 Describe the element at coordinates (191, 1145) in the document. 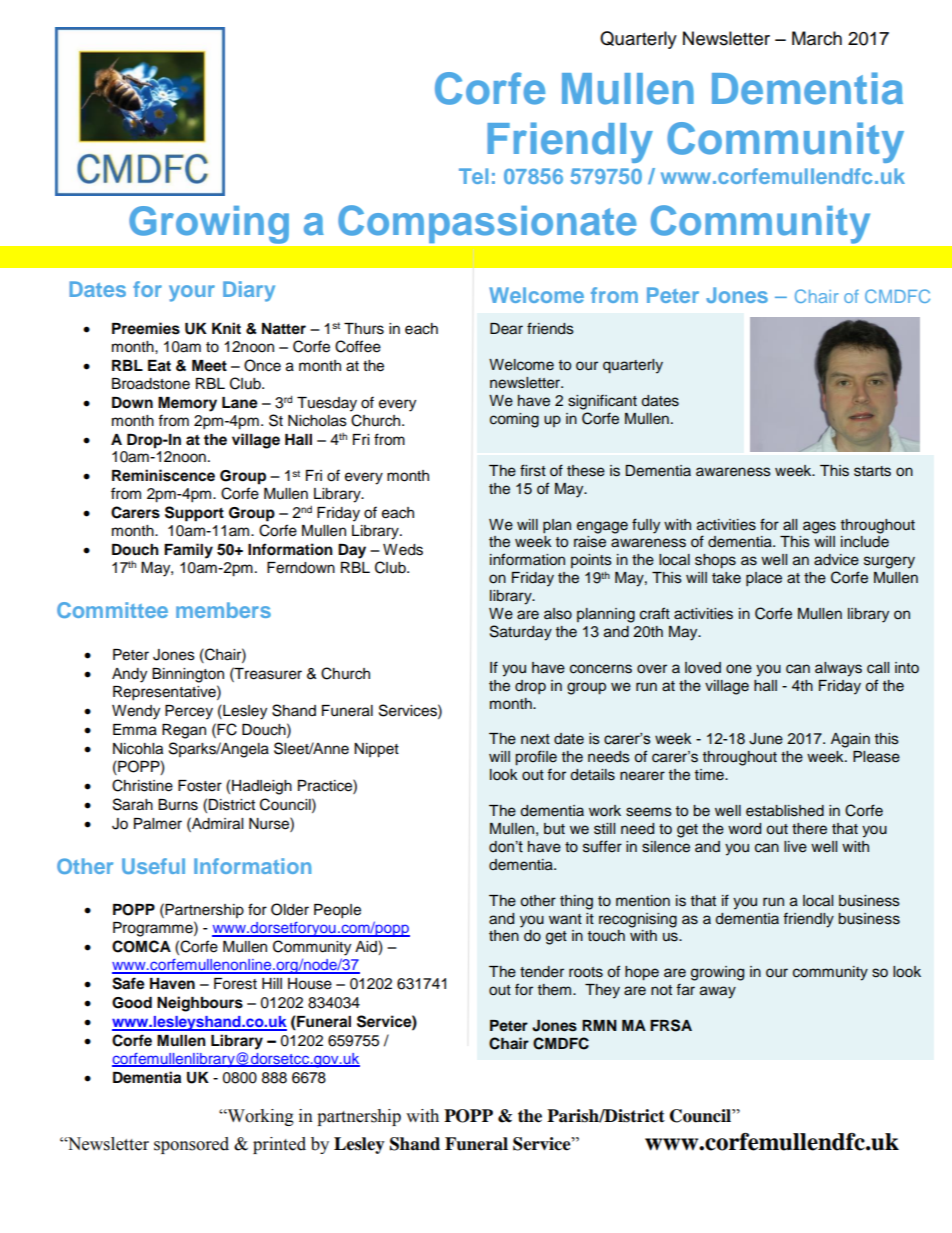

I see `sponsored` at that location.
